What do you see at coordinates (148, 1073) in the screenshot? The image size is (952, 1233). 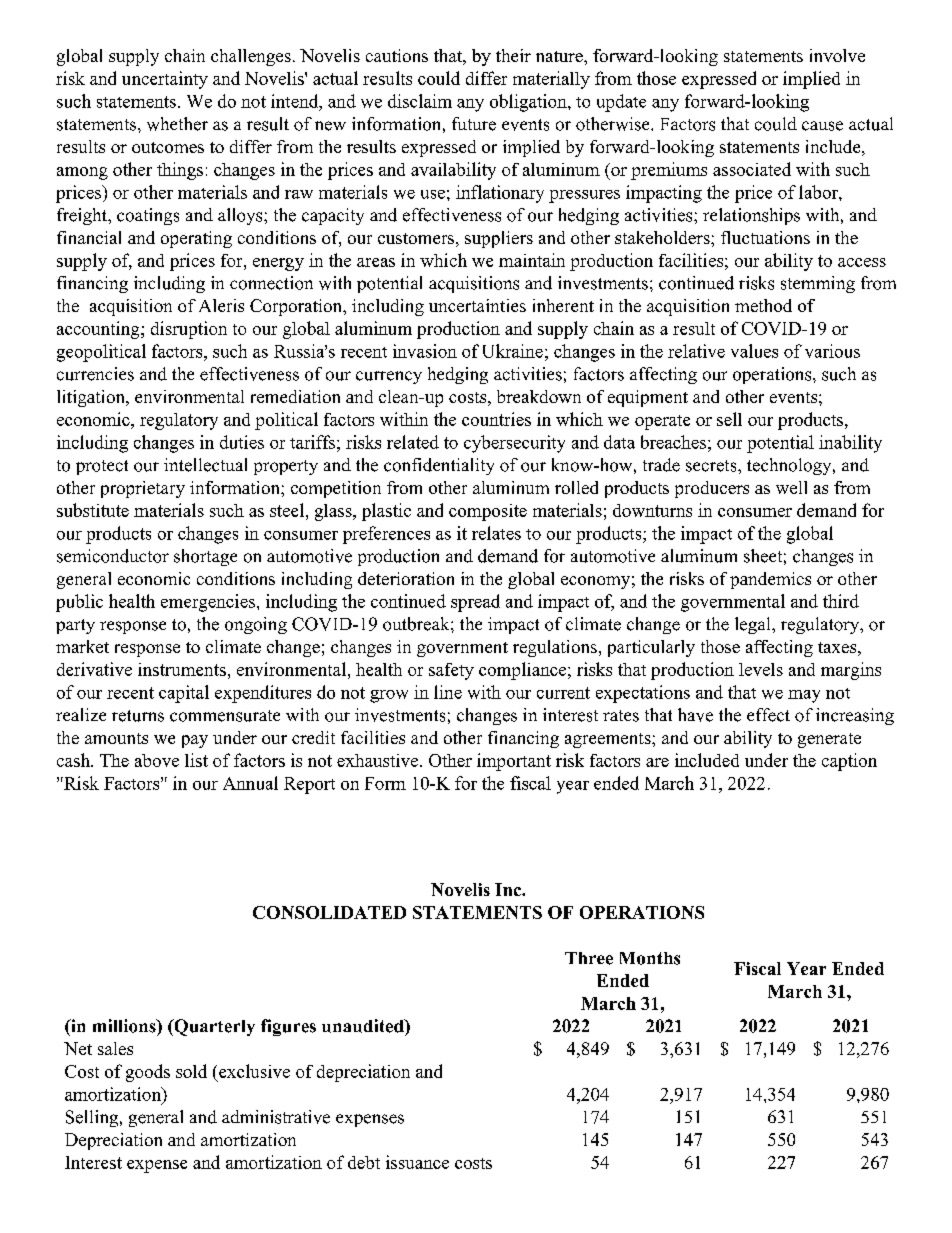 I see `goods` at bounding box center [148, 1073].
